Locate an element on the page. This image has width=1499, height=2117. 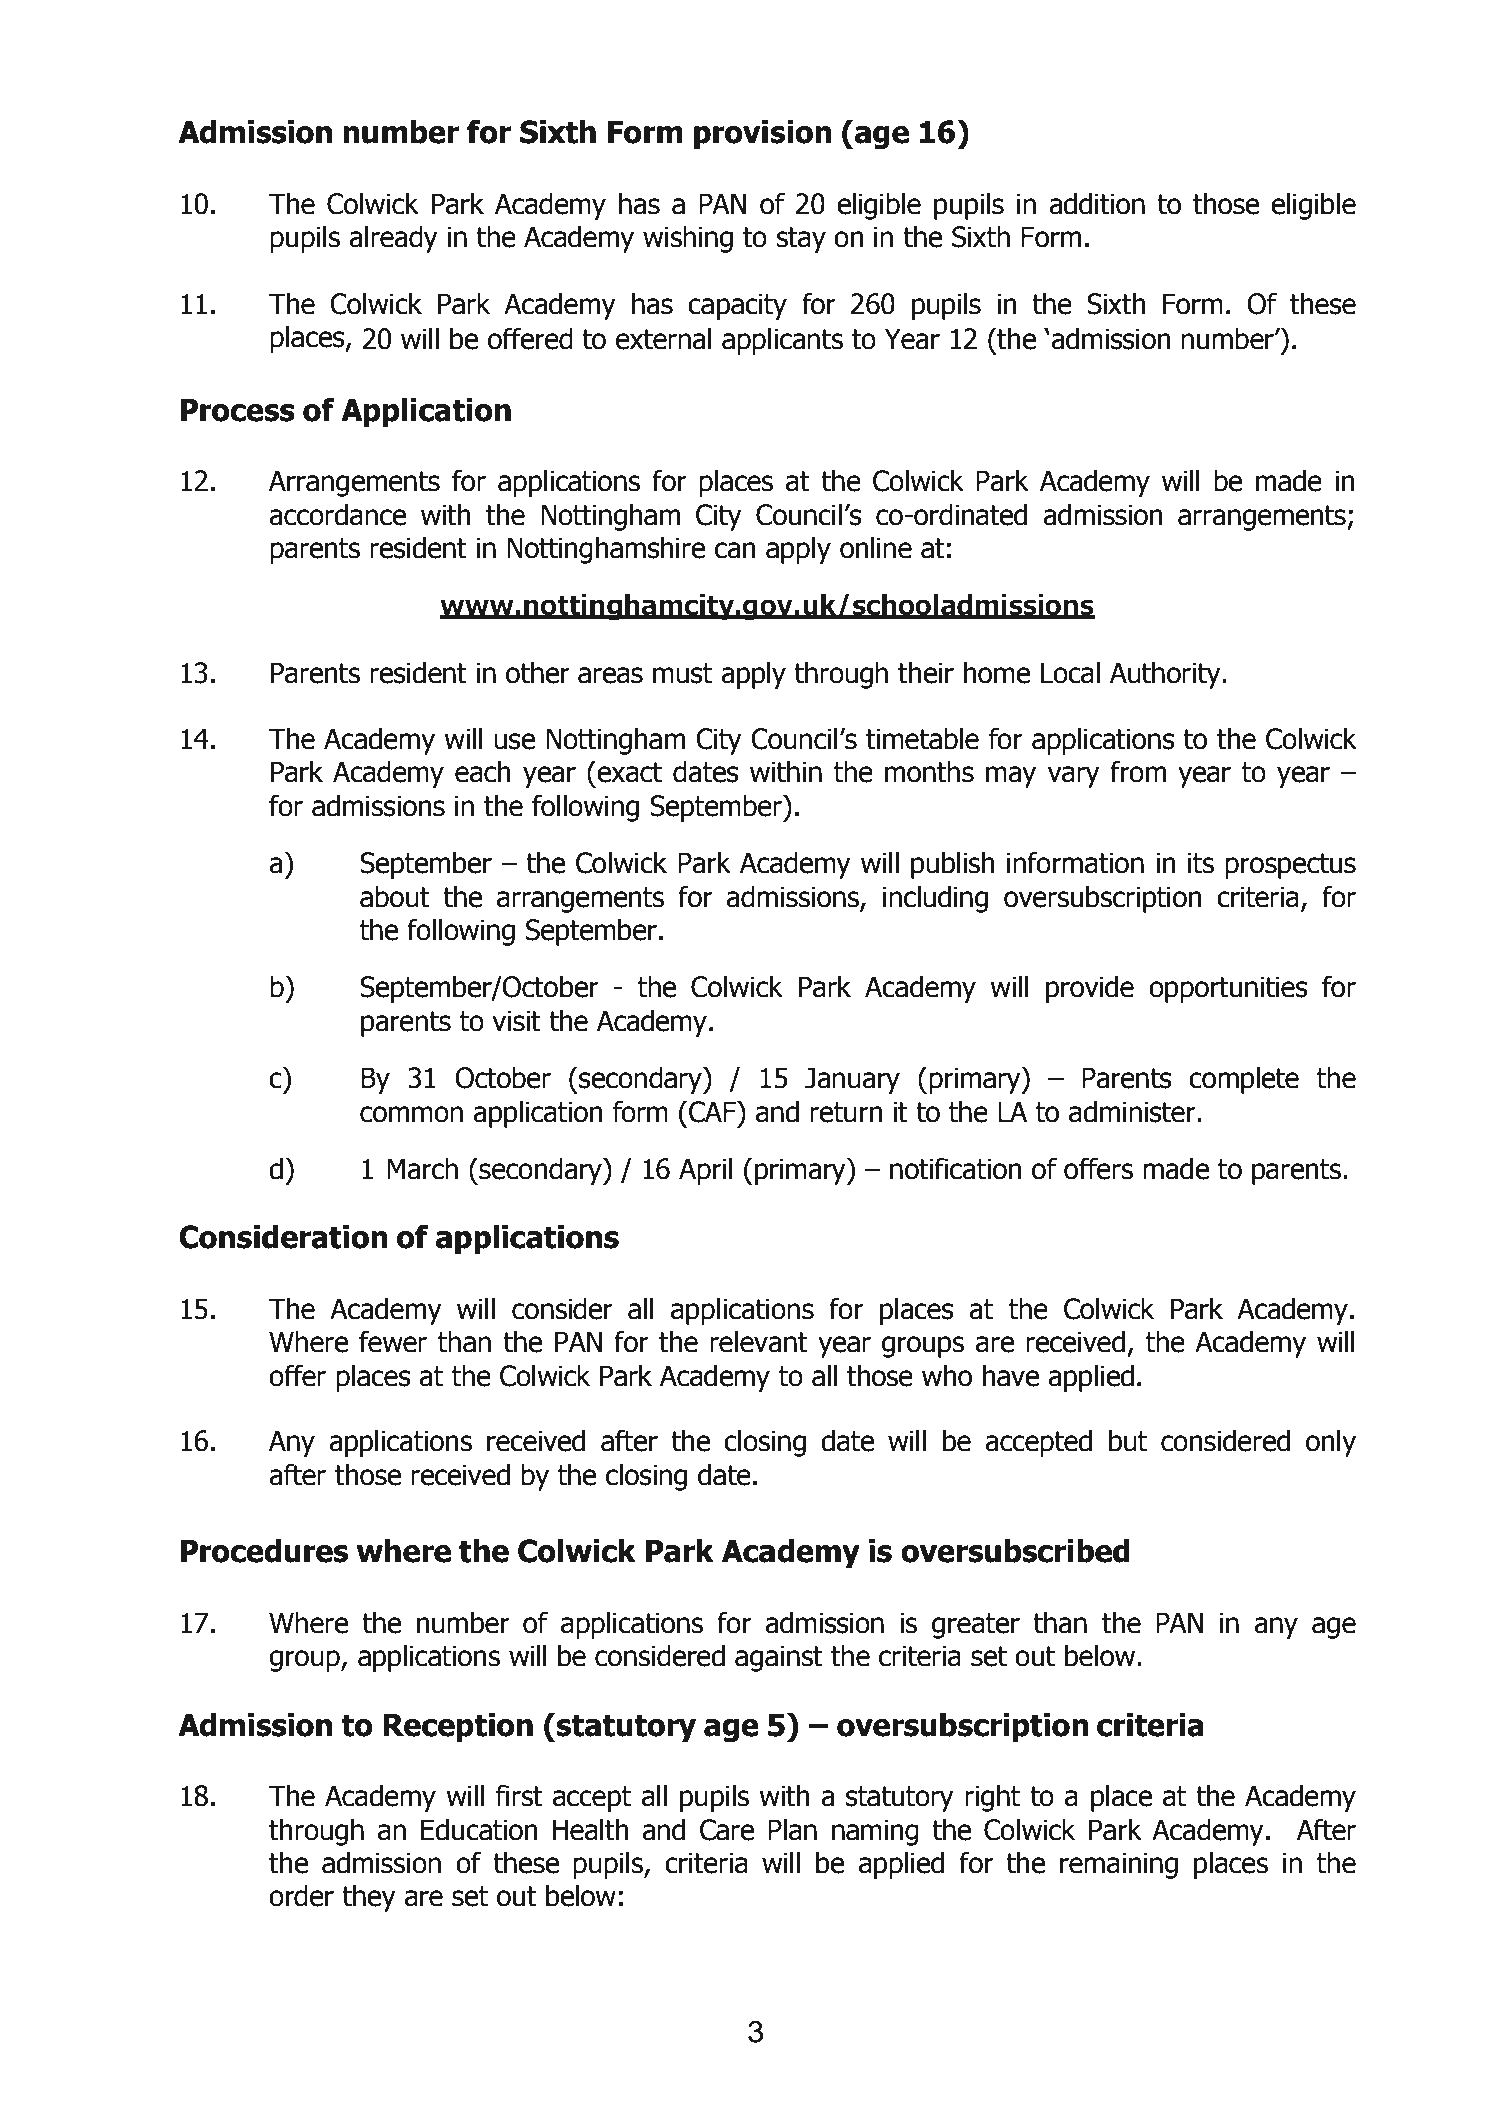
each is located at coordinates (483, 771).
